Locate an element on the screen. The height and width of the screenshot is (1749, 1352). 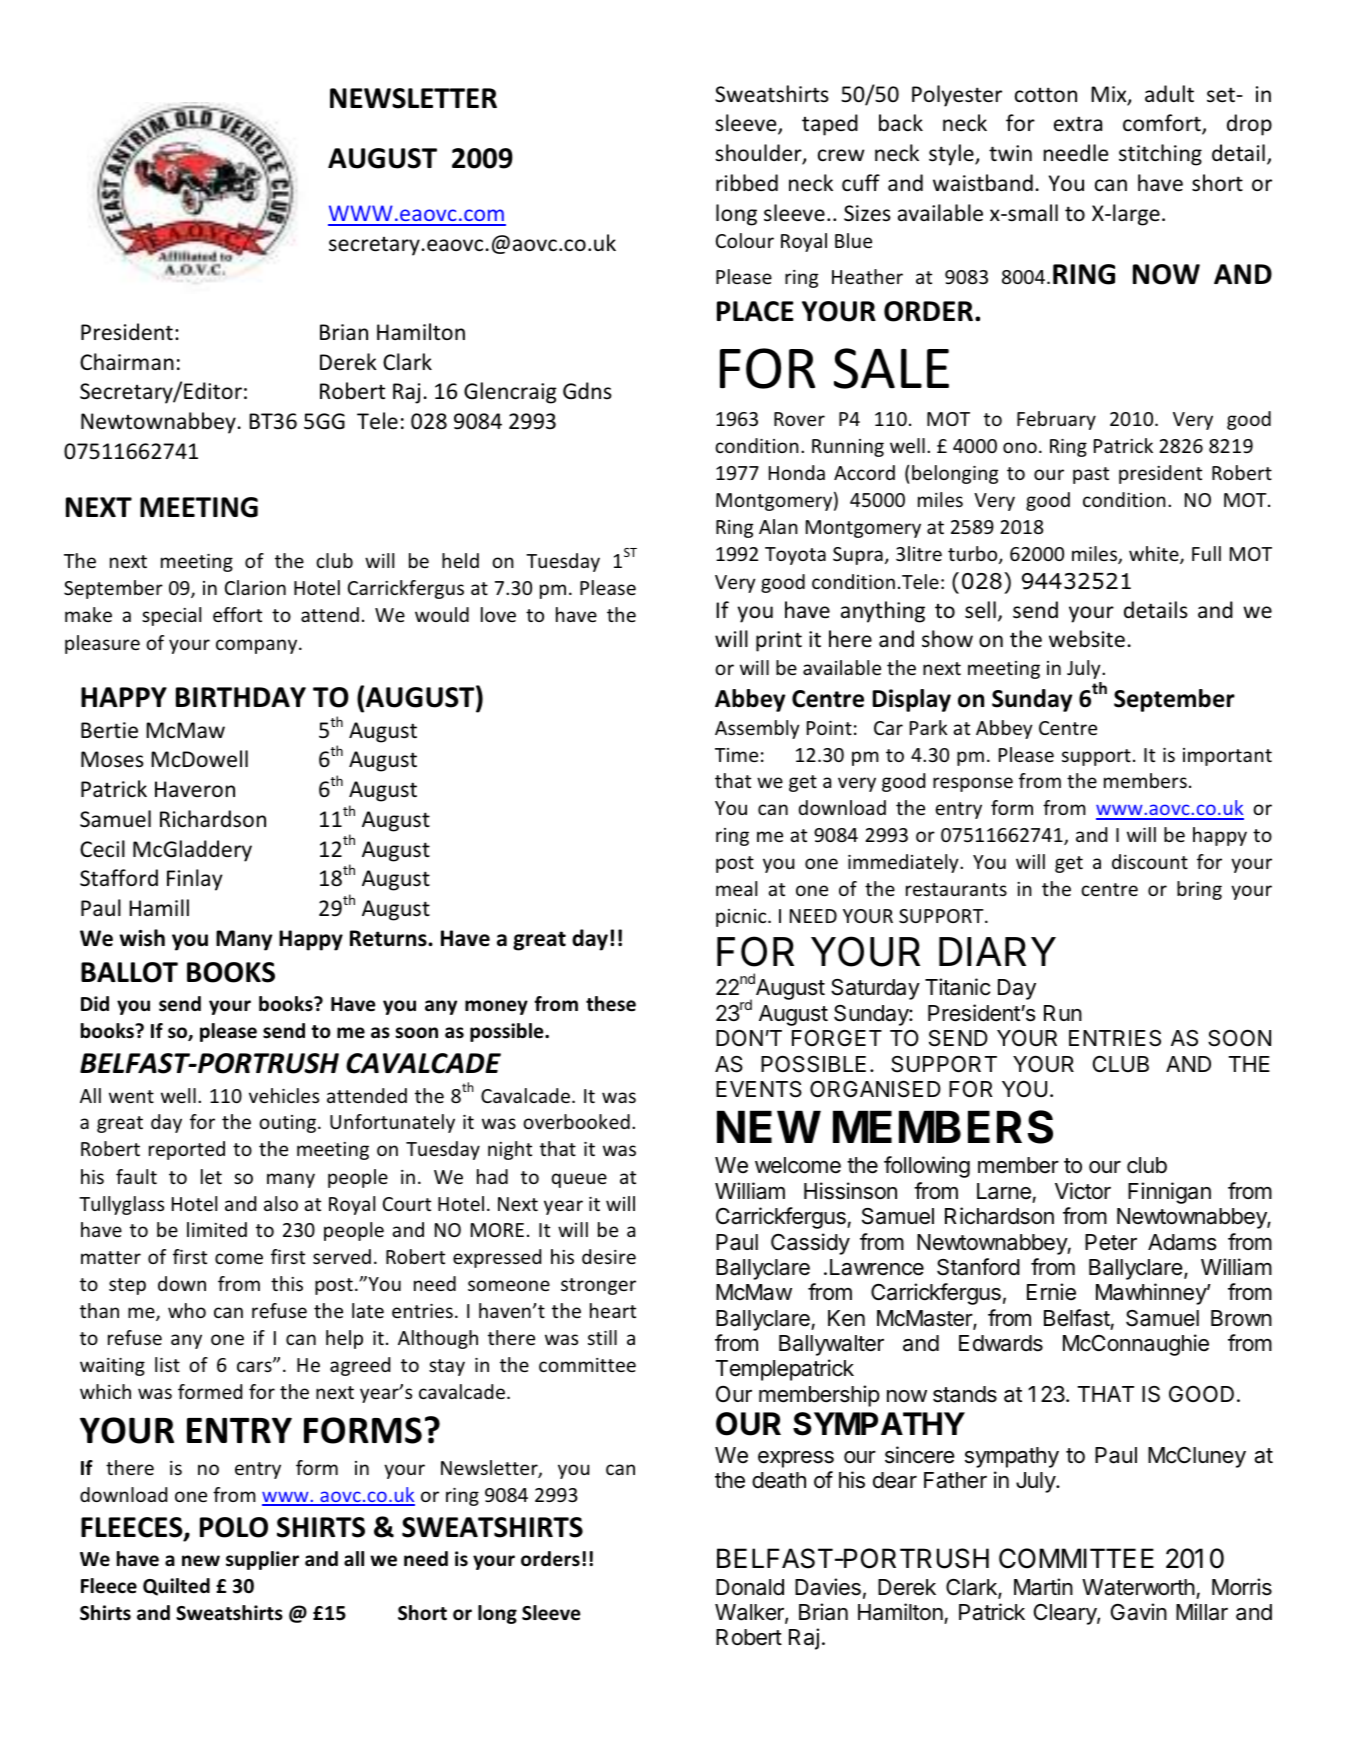
supplier is located at coordinates (262, 1560).
